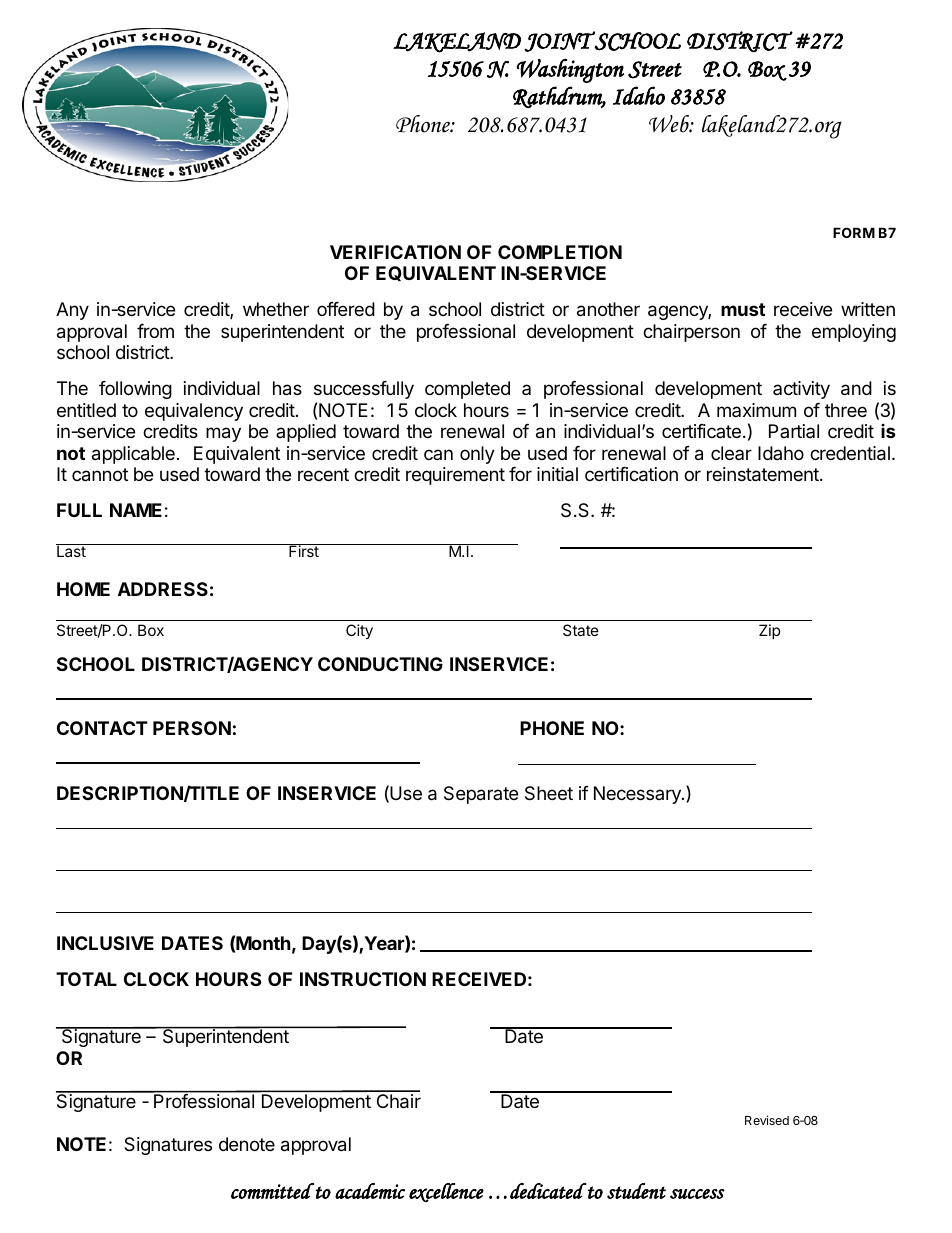  I want to click on Any, so click(72, 311).
